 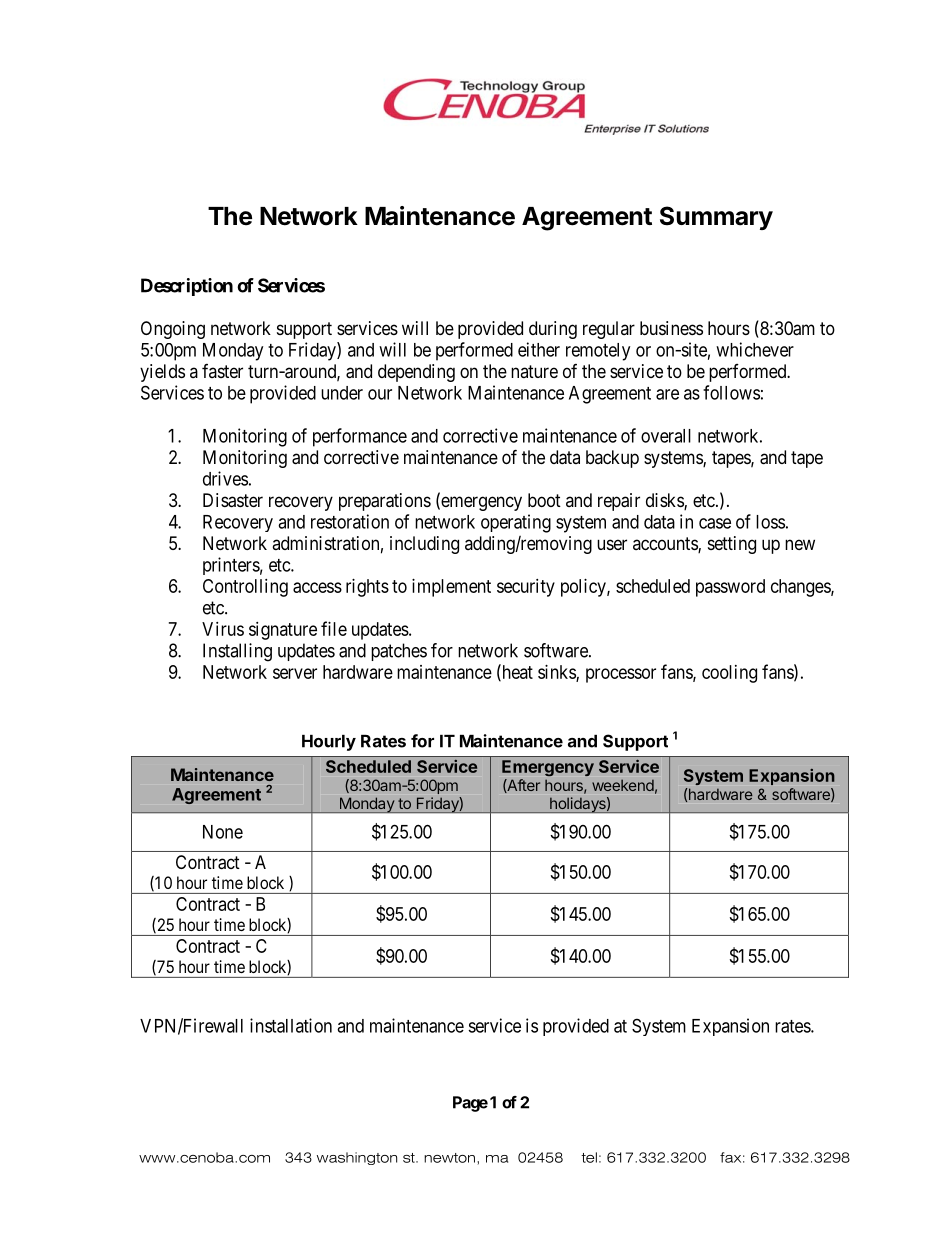 What do you see at coordinates (237, 652) in the screenshot?
I see `Installing` at bounding box center [237, 652].
